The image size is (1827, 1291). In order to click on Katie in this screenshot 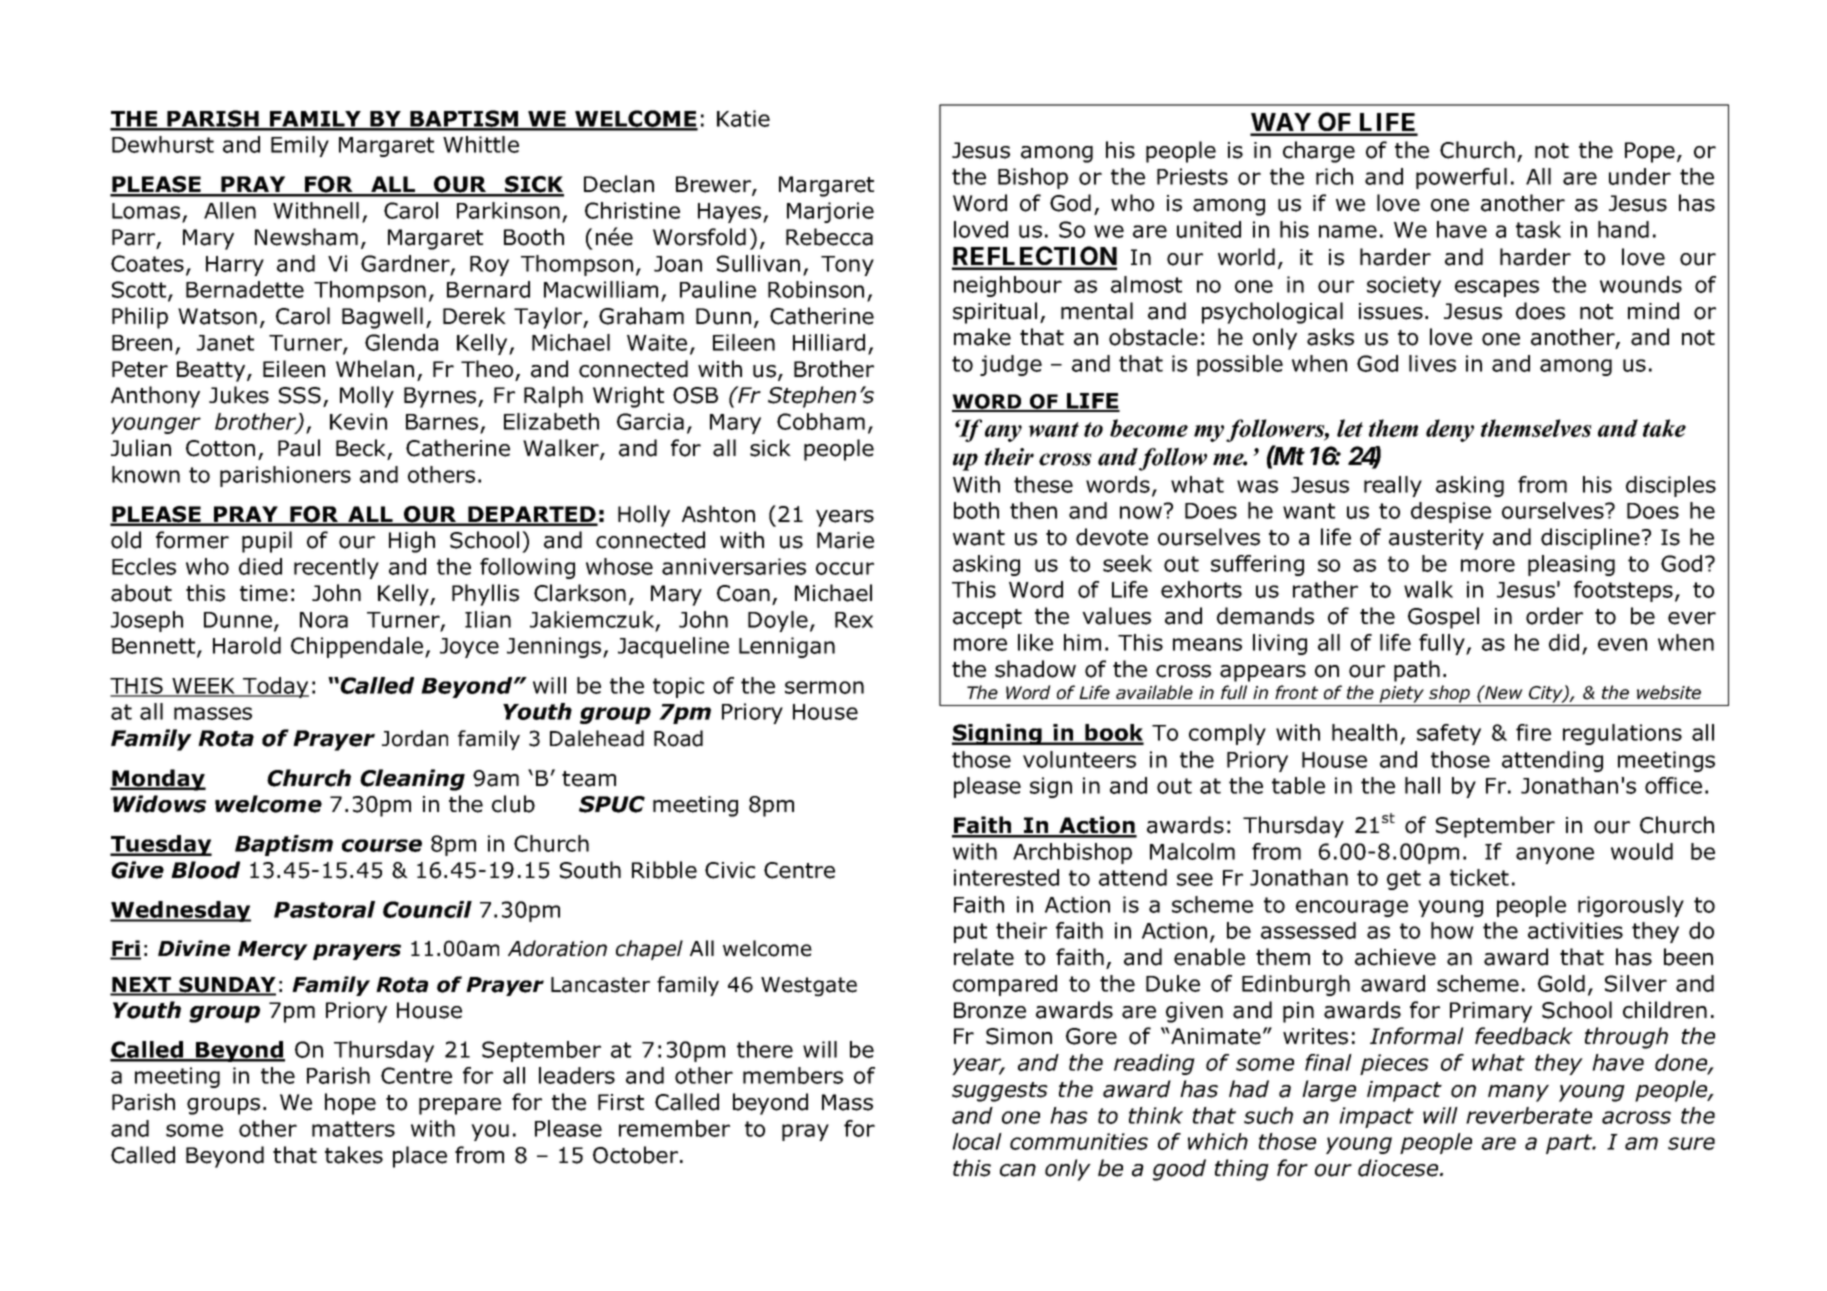, I will do `click(743, 118)`.
